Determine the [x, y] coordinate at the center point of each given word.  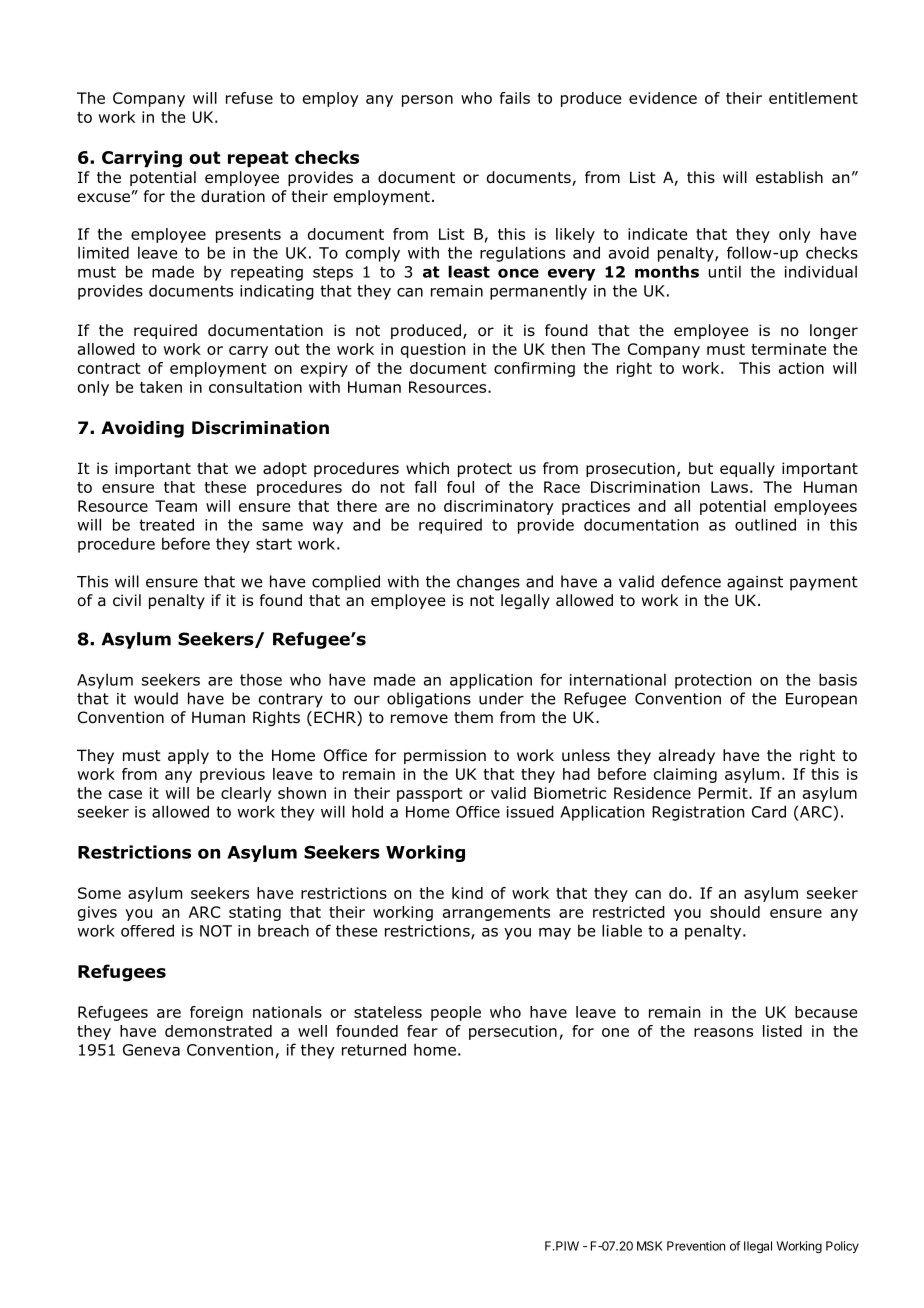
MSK [649, 1246]
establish [789, 177]
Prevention [696, 1246]
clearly [246, 794]
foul [460, 487]
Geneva [151, 1050]
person [427, 101]
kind [467, 893]
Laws [729, 487]
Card [769, 811]
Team [176, 506]
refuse [249, 98]
